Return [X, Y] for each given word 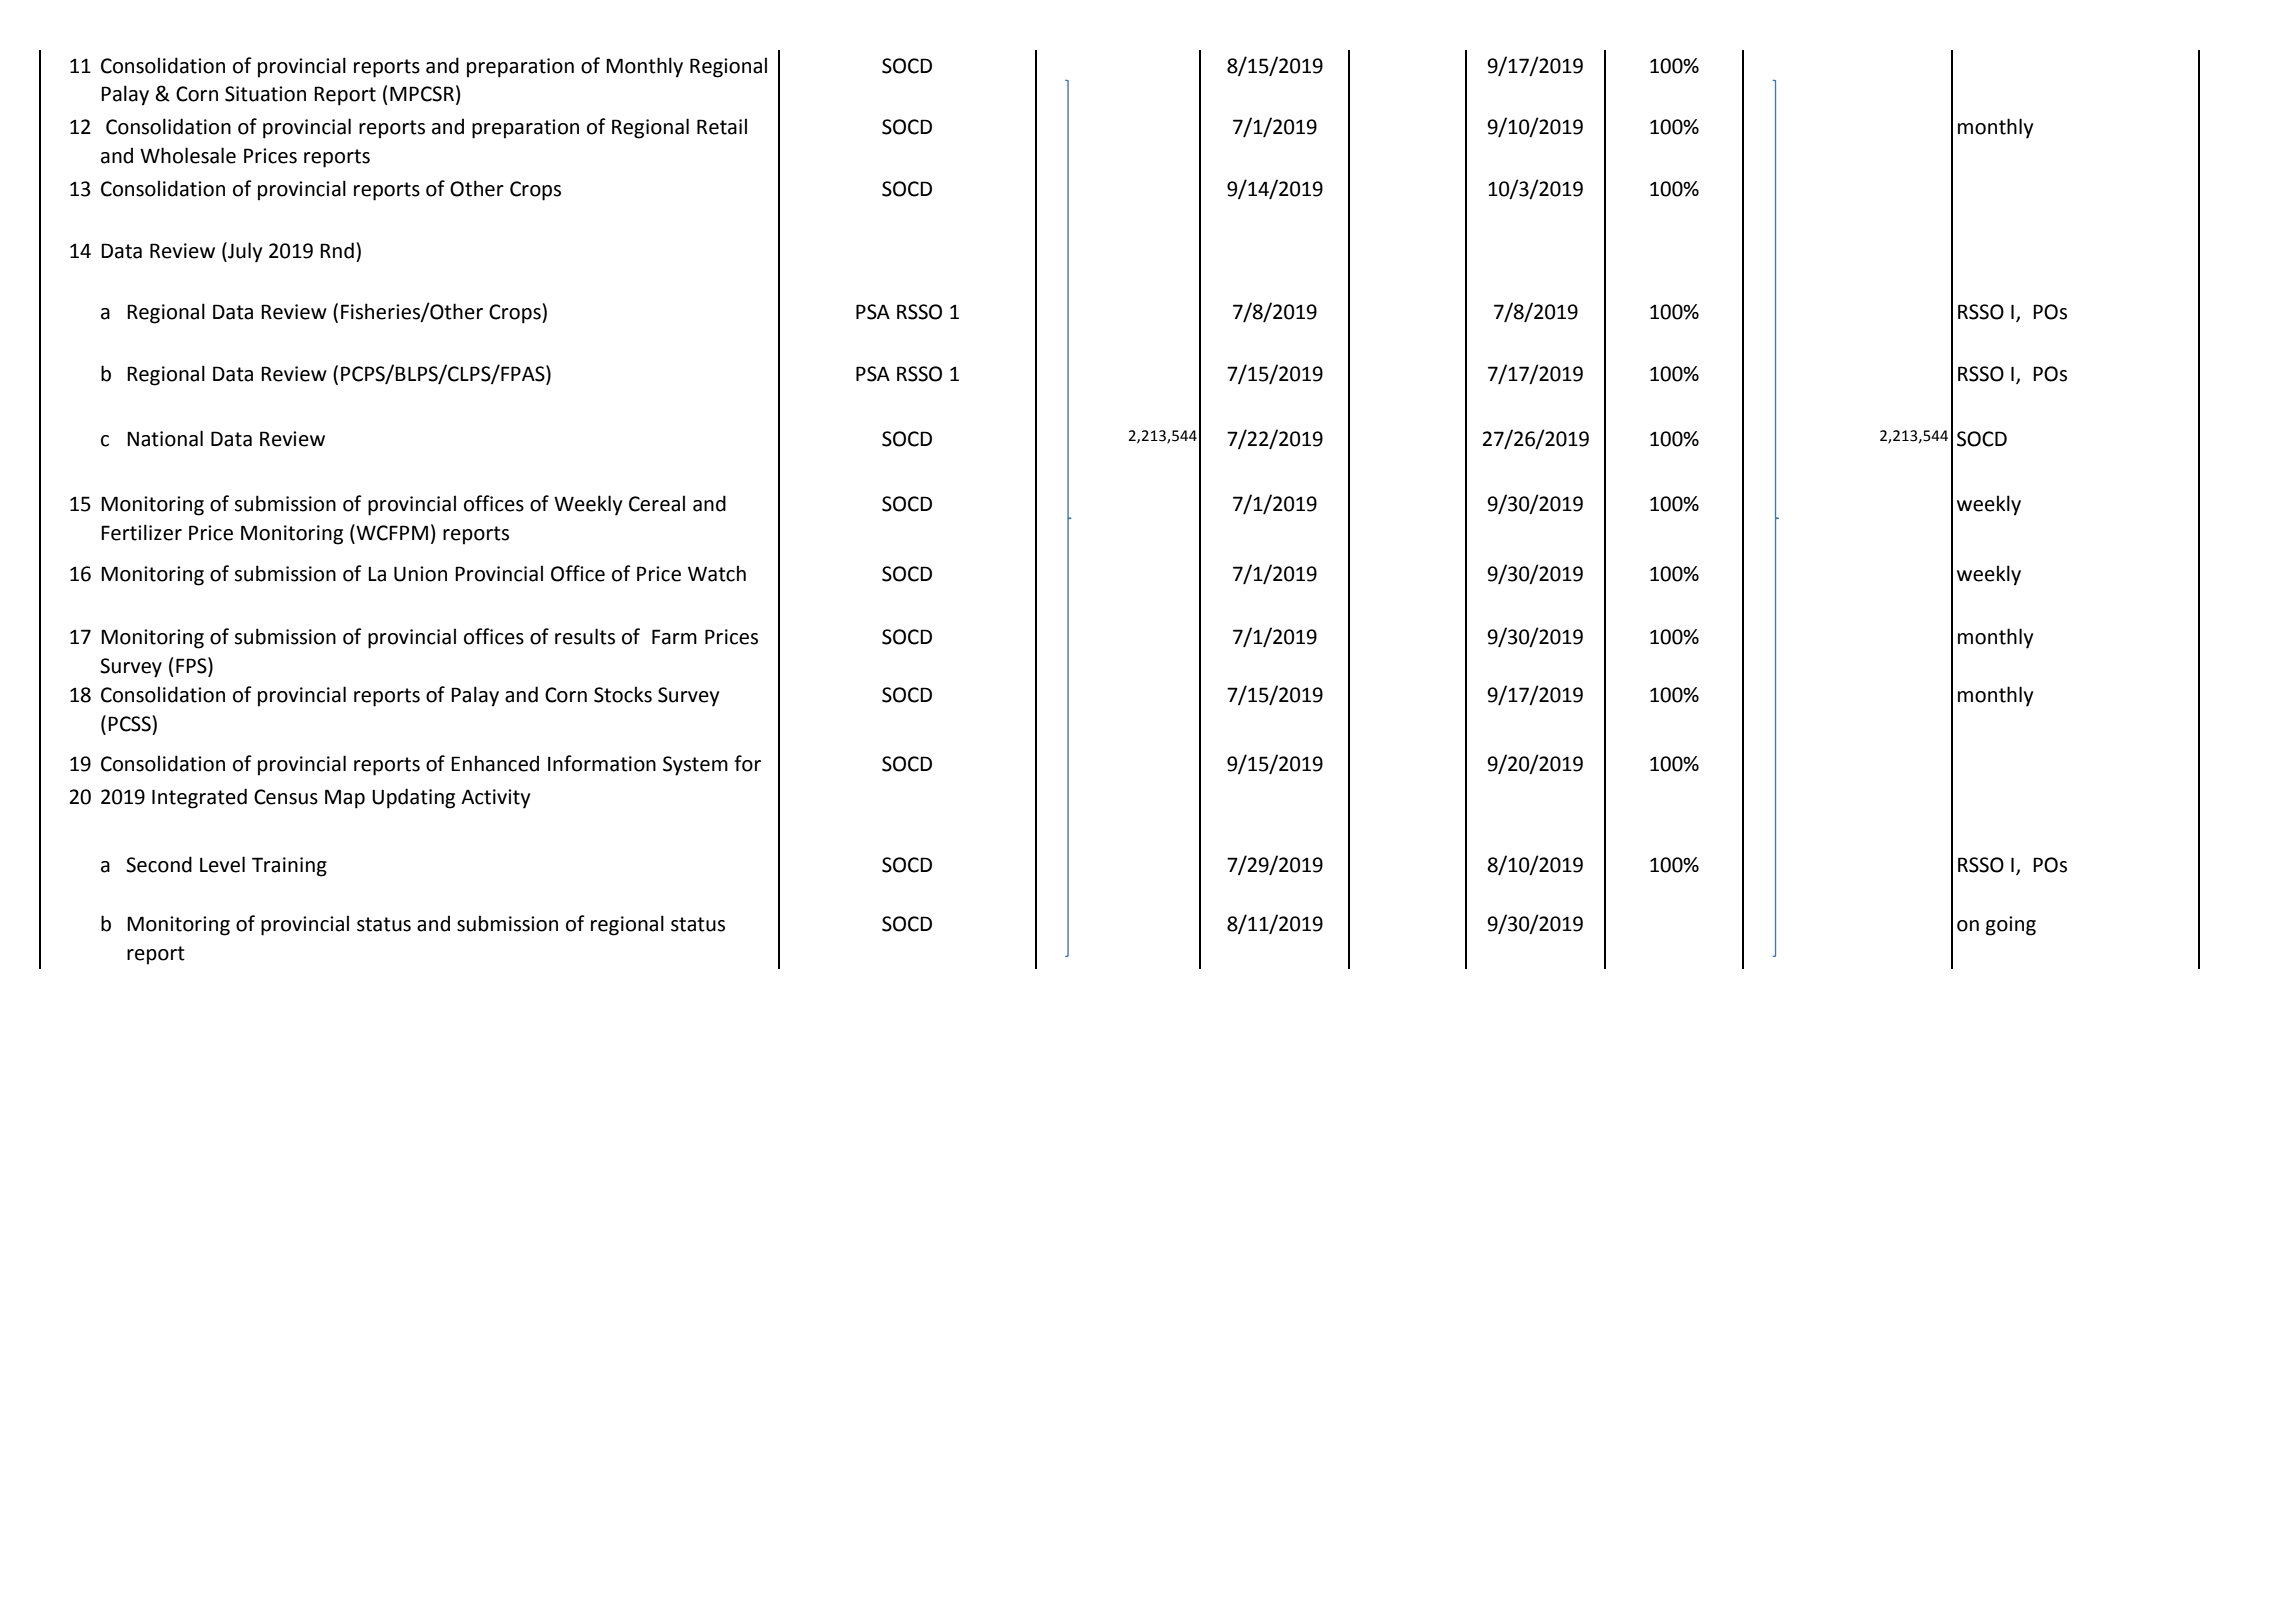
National [165, 438]
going [2011, 926]
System [695, 766]
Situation [265, 94]
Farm [674, 637]
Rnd [337, 250]
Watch [717, 573]
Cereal [657, 503]
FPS [192, 665]
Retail [722, 126]
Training [289, 867]
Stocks [623, 694]
